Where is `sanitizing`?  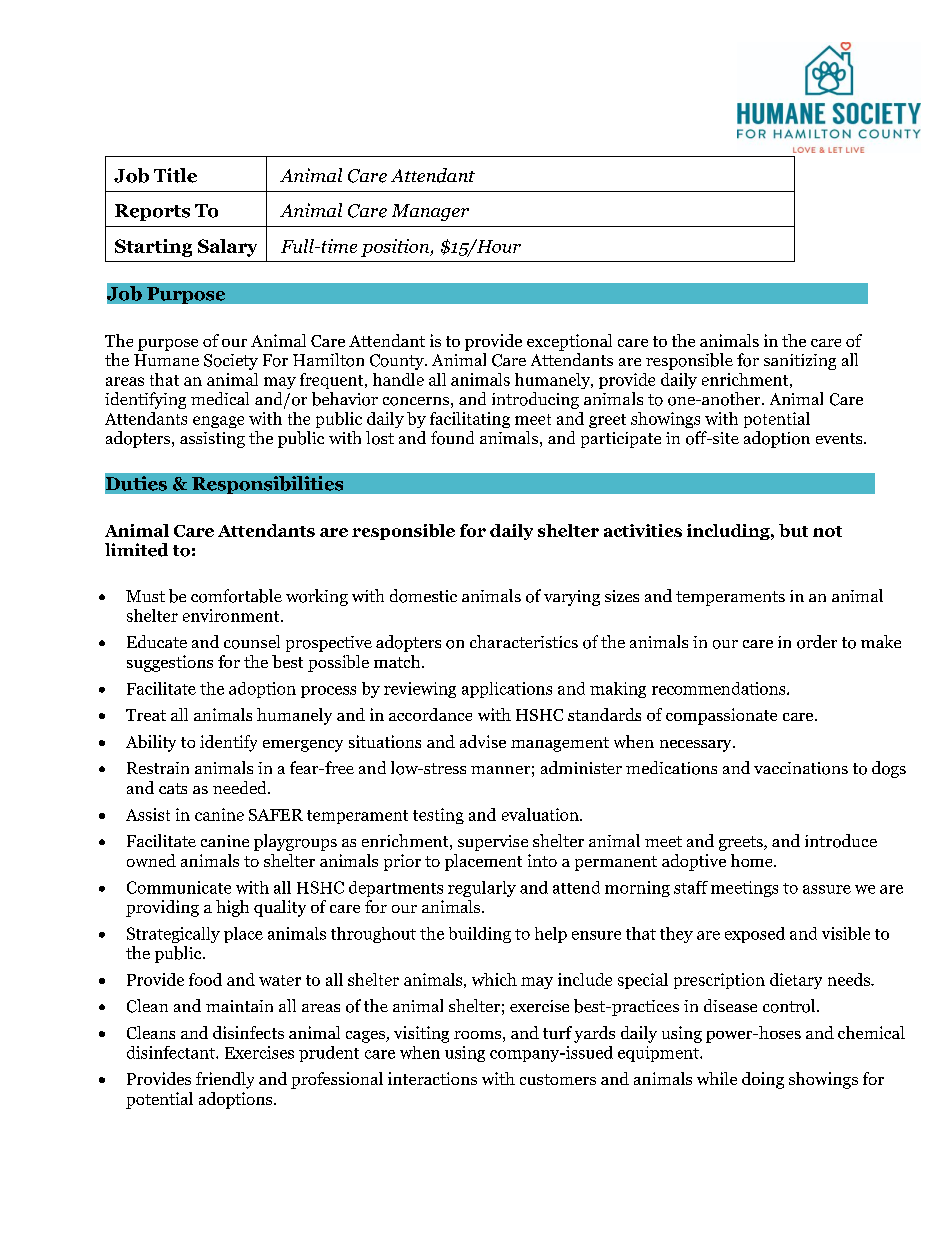 sanitizing is located at coordinates (800, 362).
